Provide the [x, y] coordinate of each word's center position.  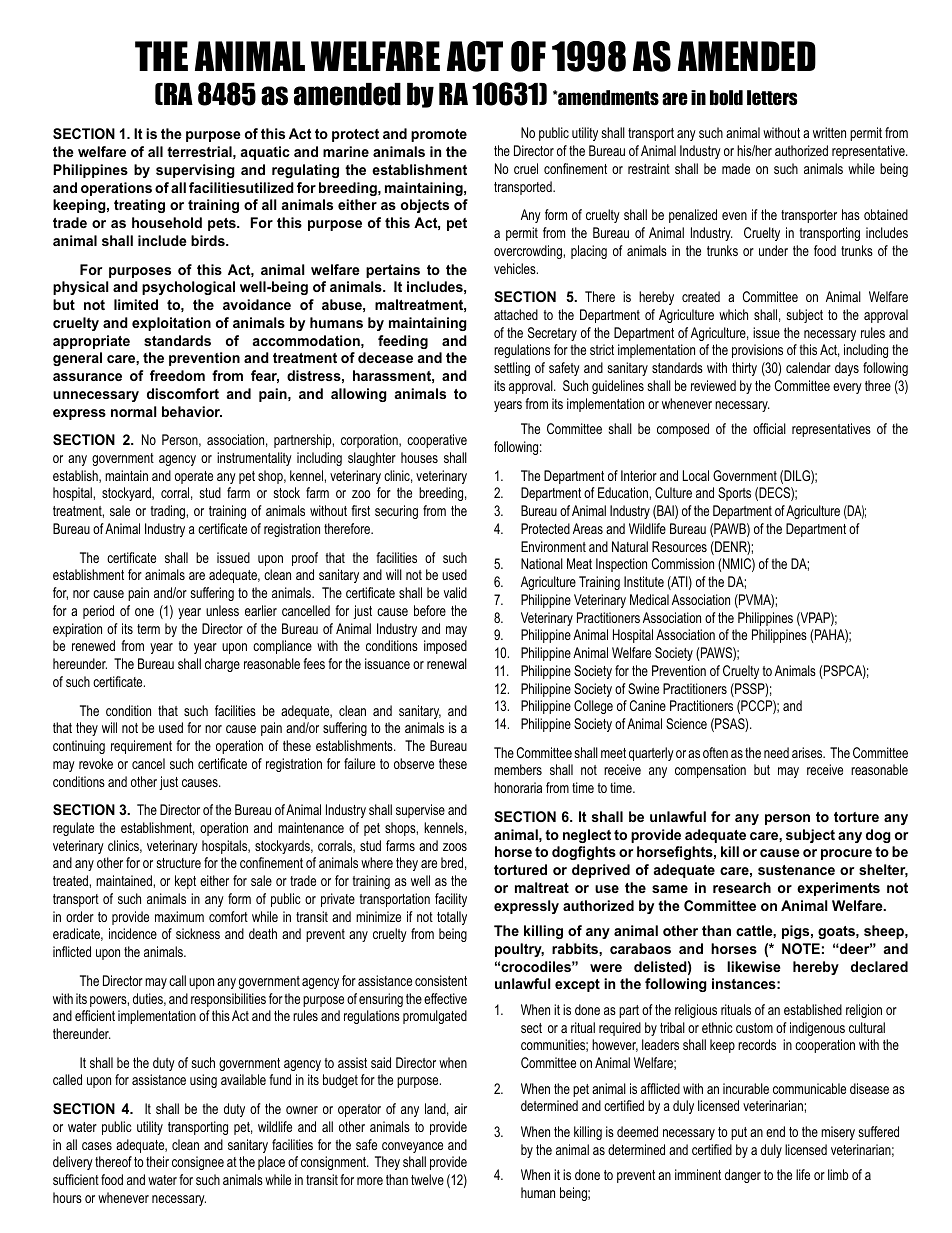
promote [439, 135]
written [829, 132]
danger [743, 1176]
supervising [195, 171]
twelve [427, 1179]
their [157, 1161]
